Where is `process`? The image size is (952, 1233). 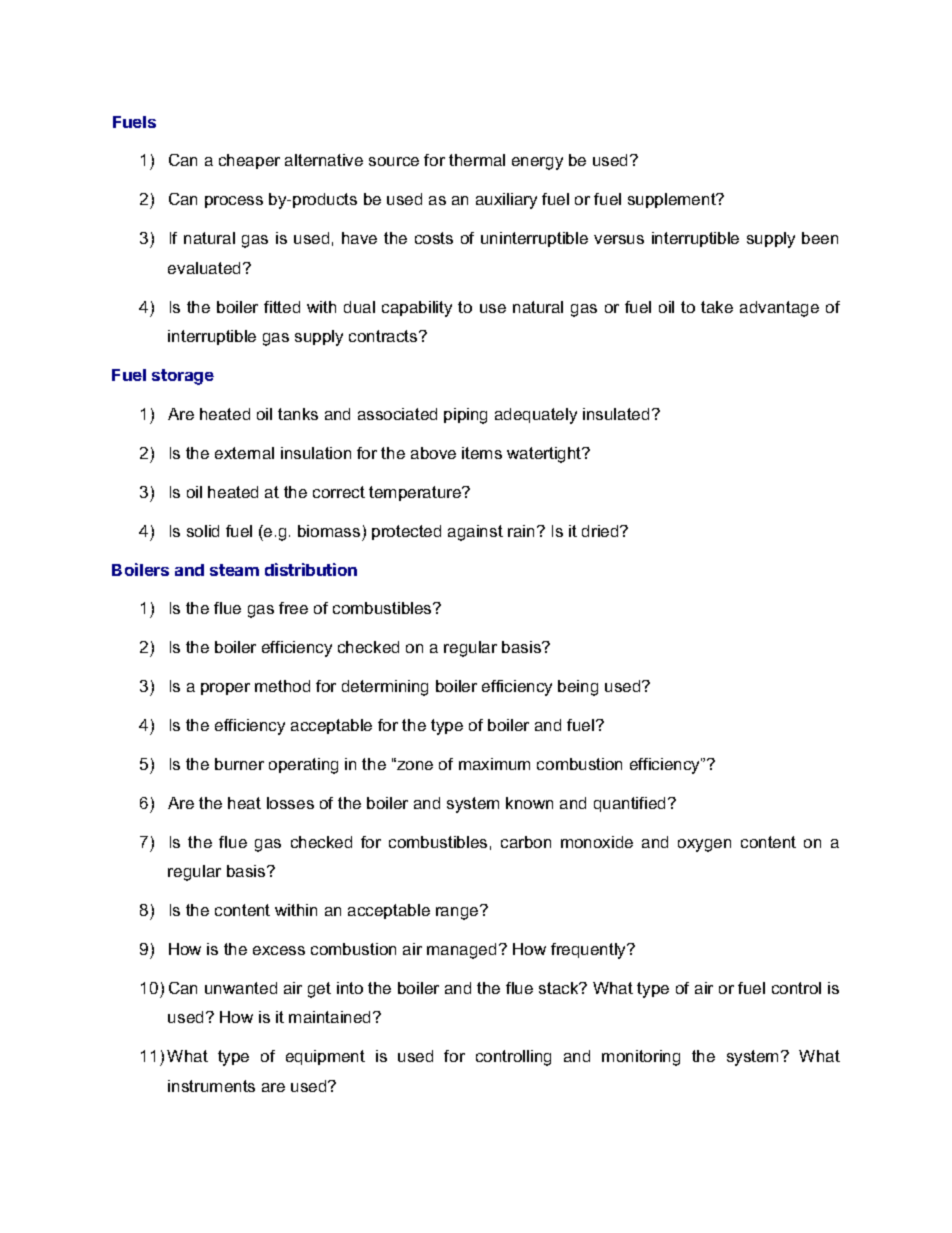
process is located at coordinates (234, 202).
